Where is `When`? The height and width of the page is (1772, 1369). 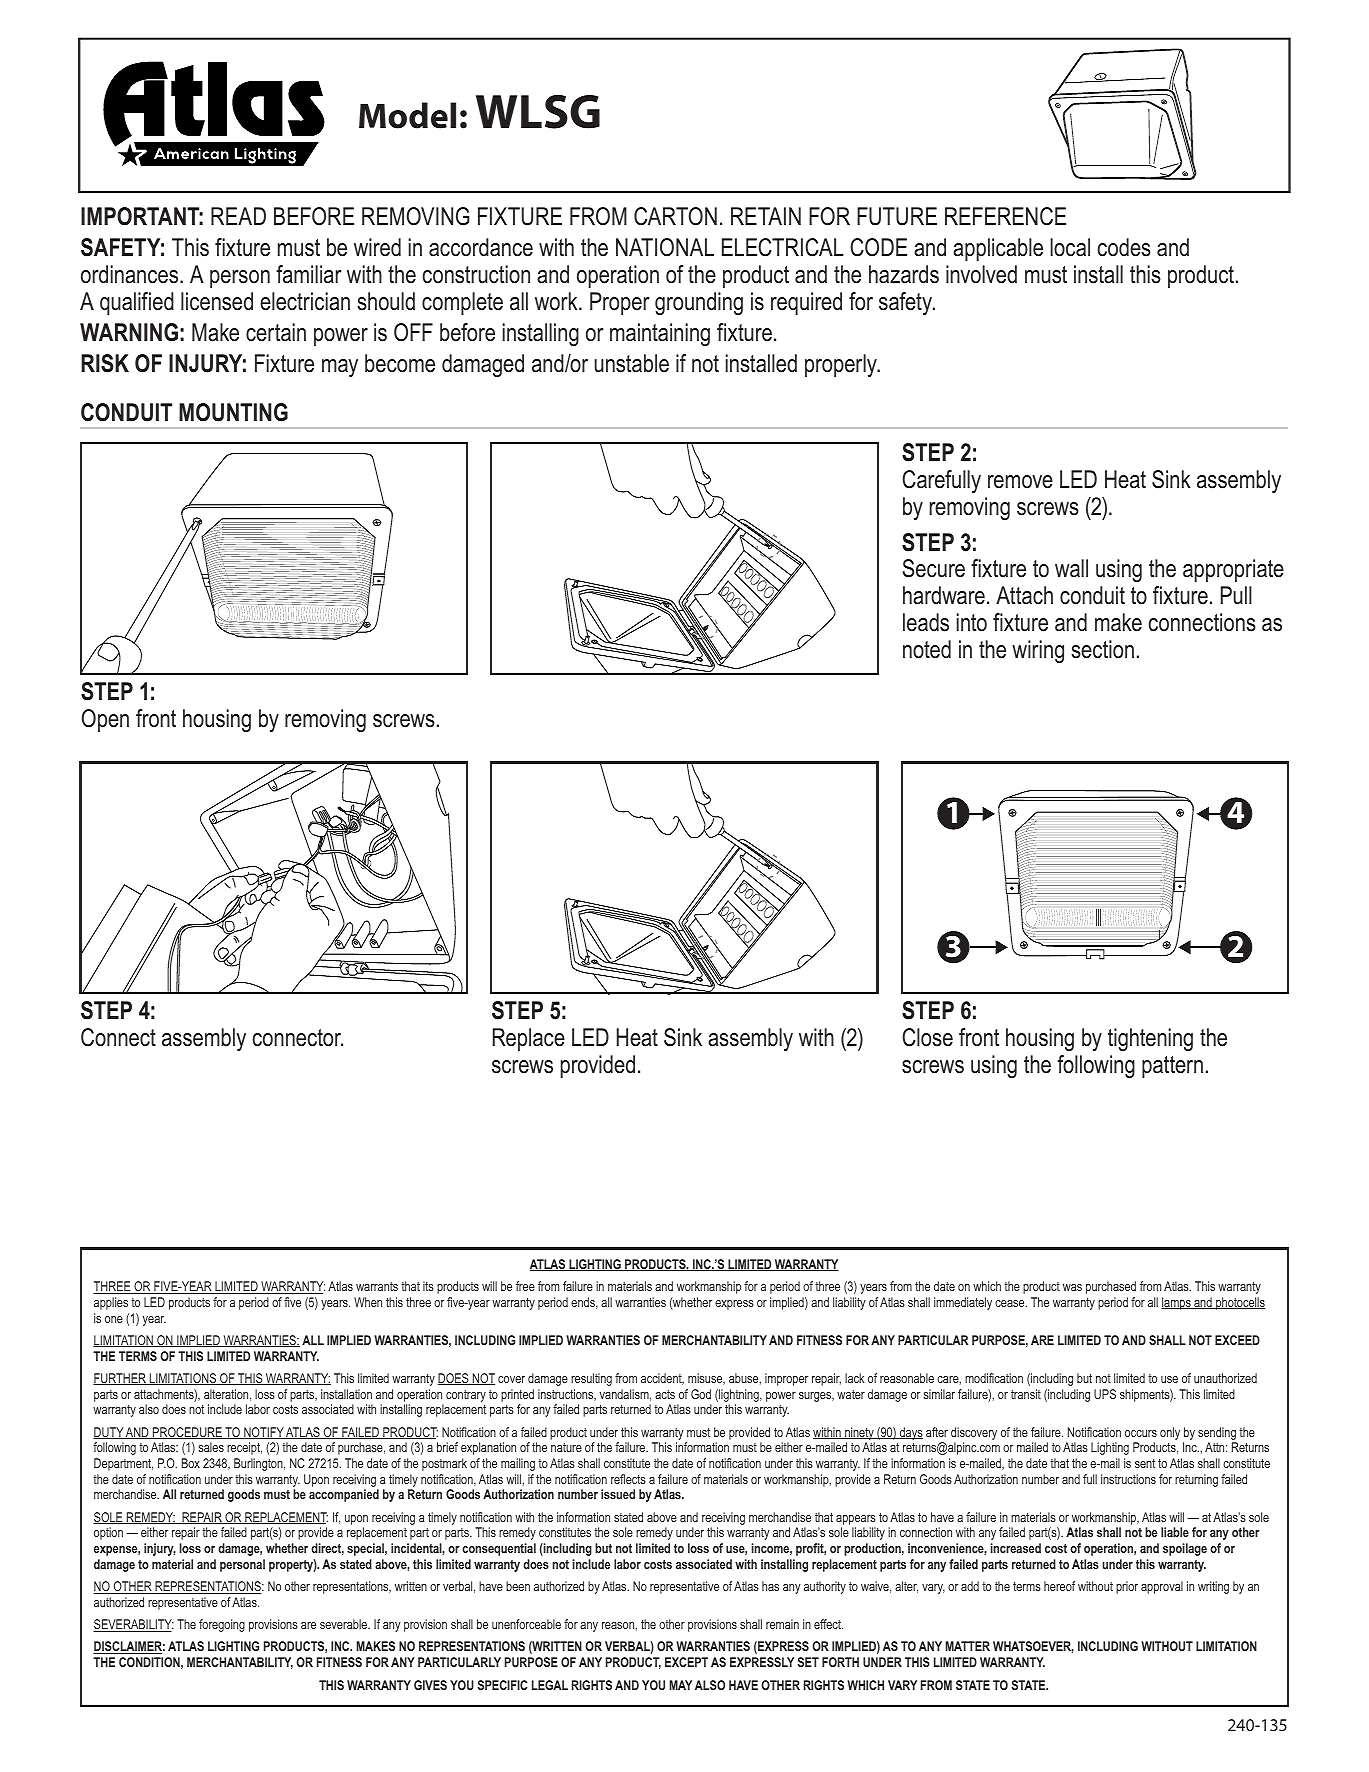
When is located at coordinates (368, 1302).
